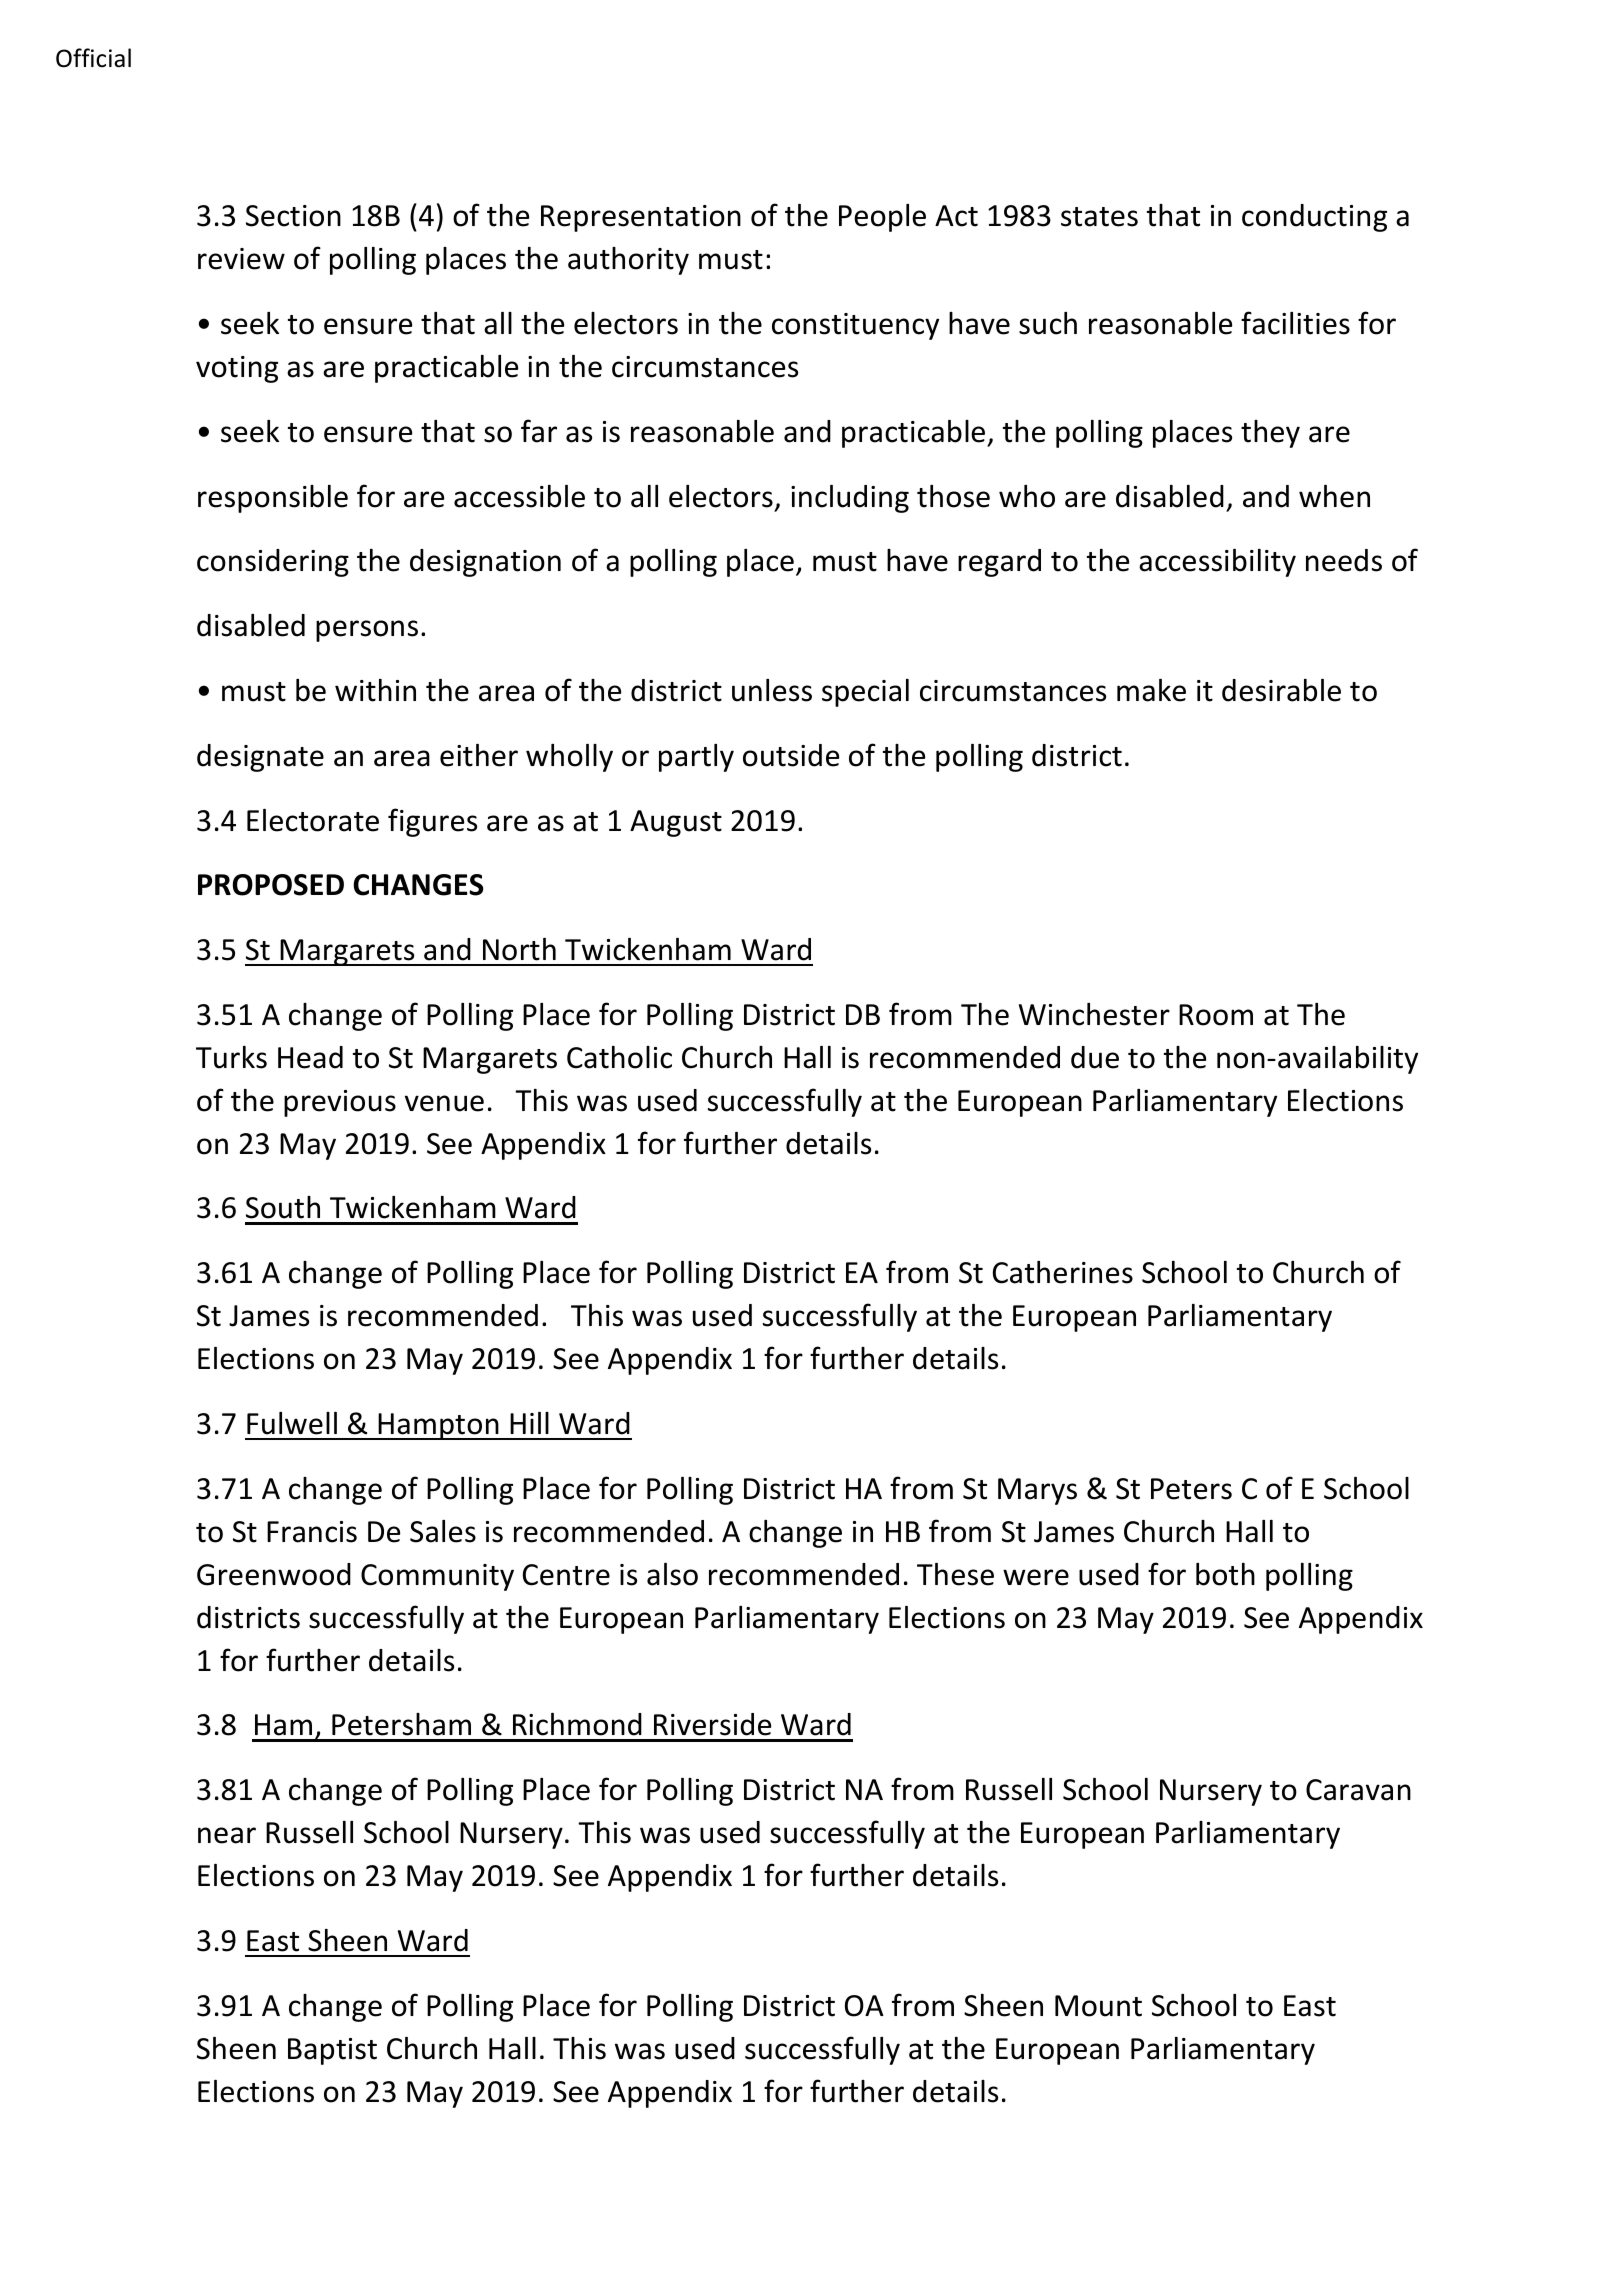  Describe the element at coordinates (672, 1574) in the image. I see `also` at that location.
